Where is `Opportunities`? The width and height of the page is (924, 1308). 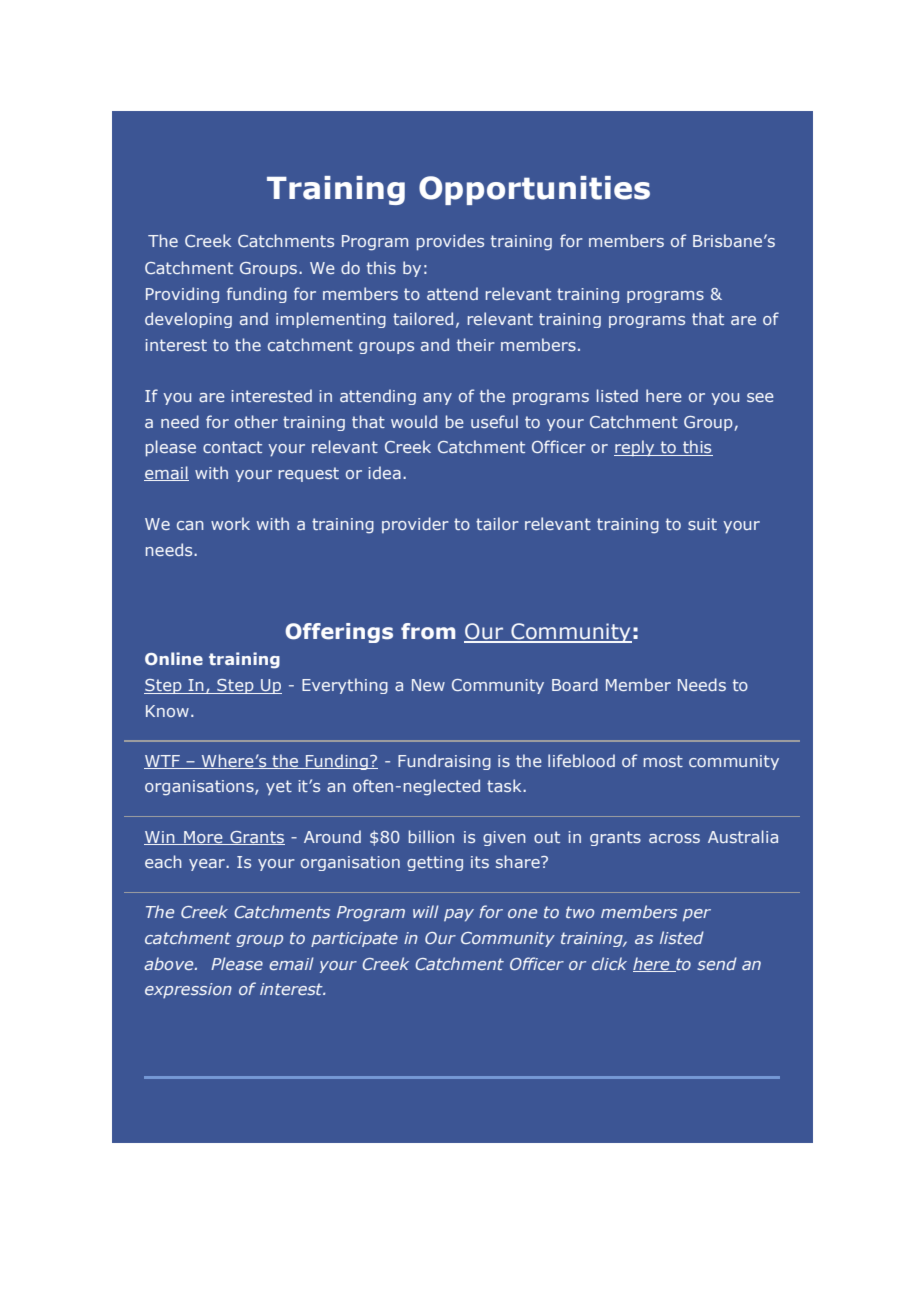
Opportunities is located at coordinates (534, 190).
